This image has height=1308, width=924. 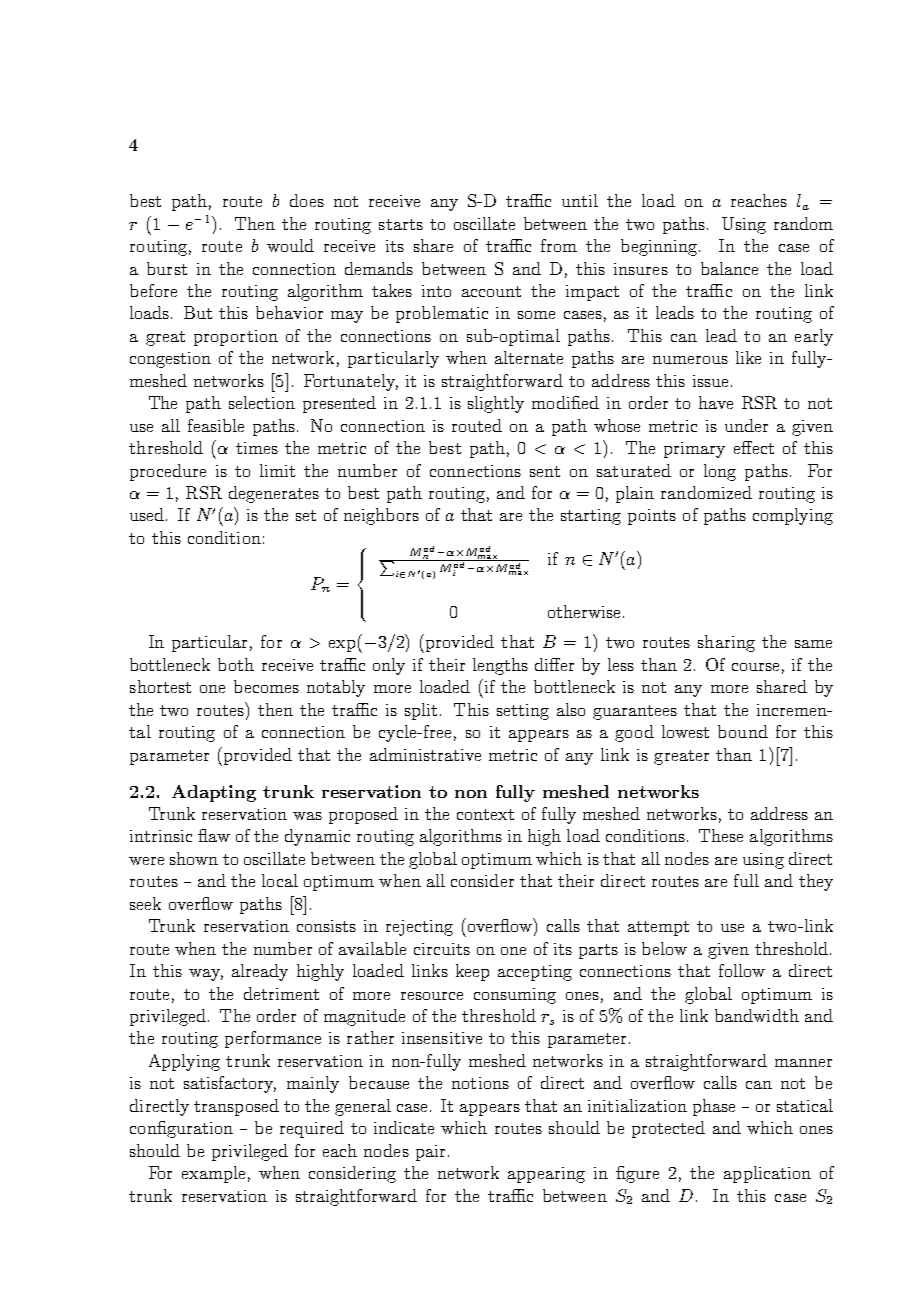 I want to click on follow, so click(x=742, y=970).
